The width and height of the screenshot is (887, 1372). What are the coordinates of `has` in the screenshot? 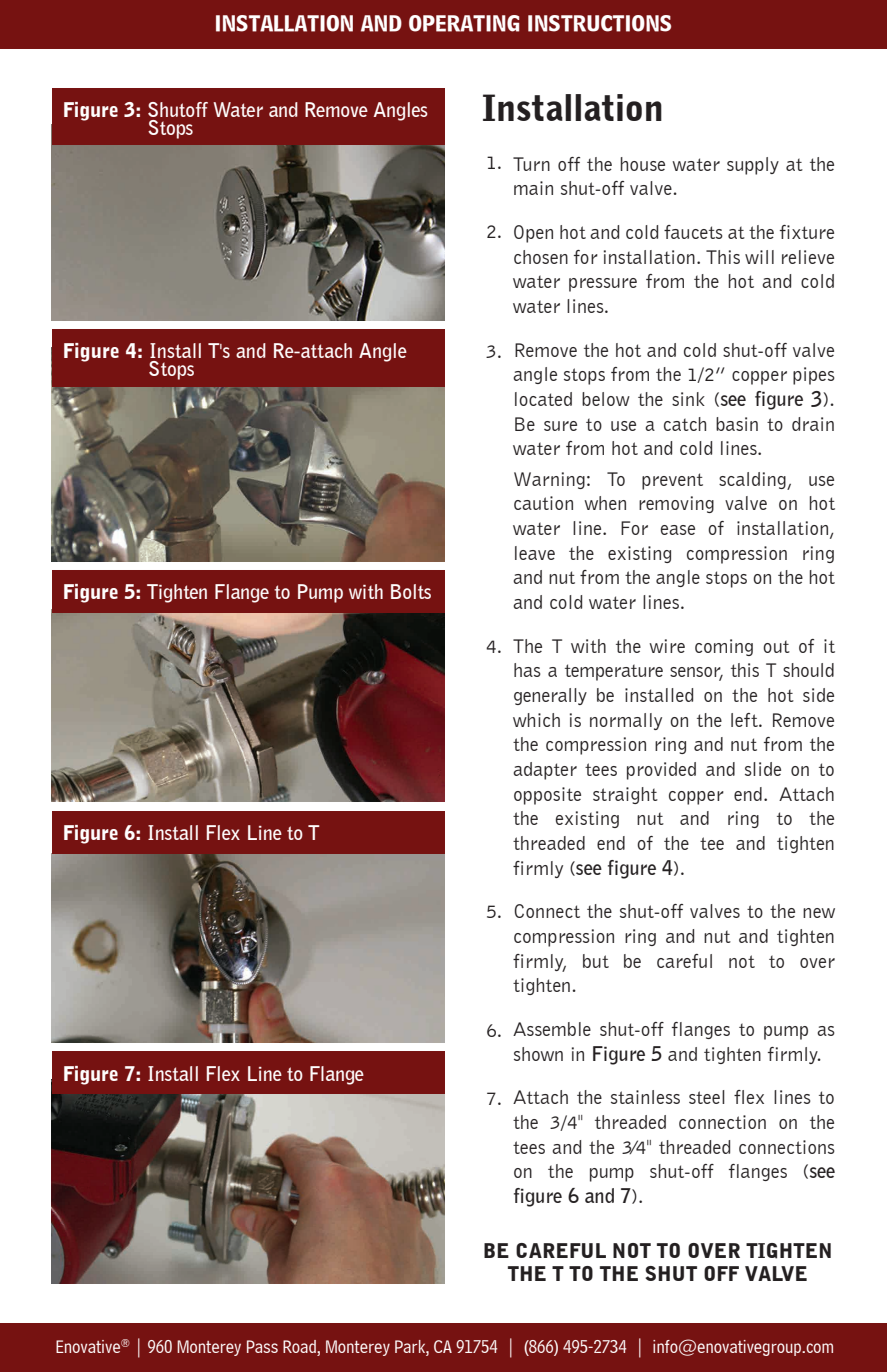 It's located at (527, 670).
